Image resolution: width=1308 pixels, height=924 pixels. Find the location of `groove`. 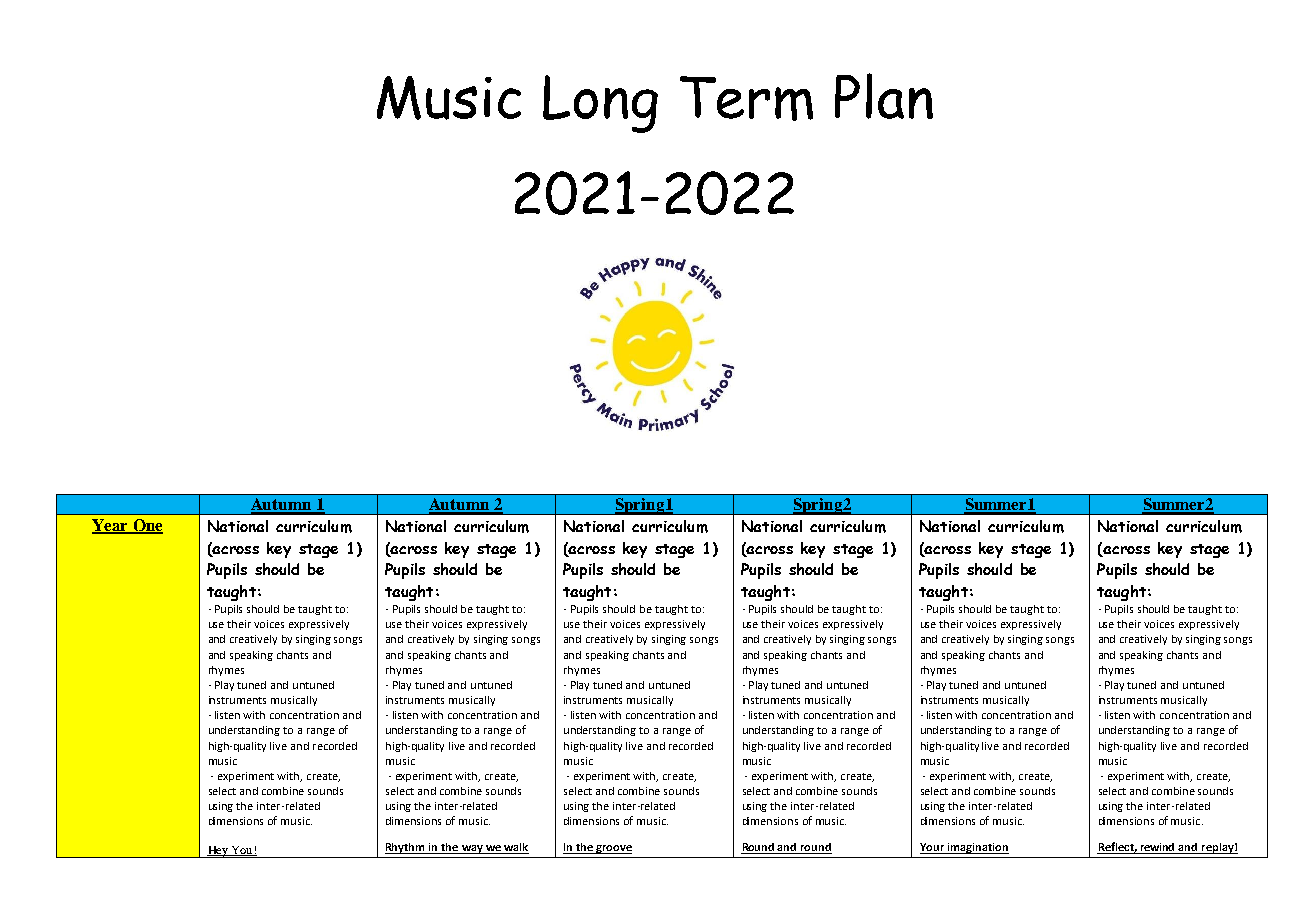

groove is located at coordinates (613, 849).
